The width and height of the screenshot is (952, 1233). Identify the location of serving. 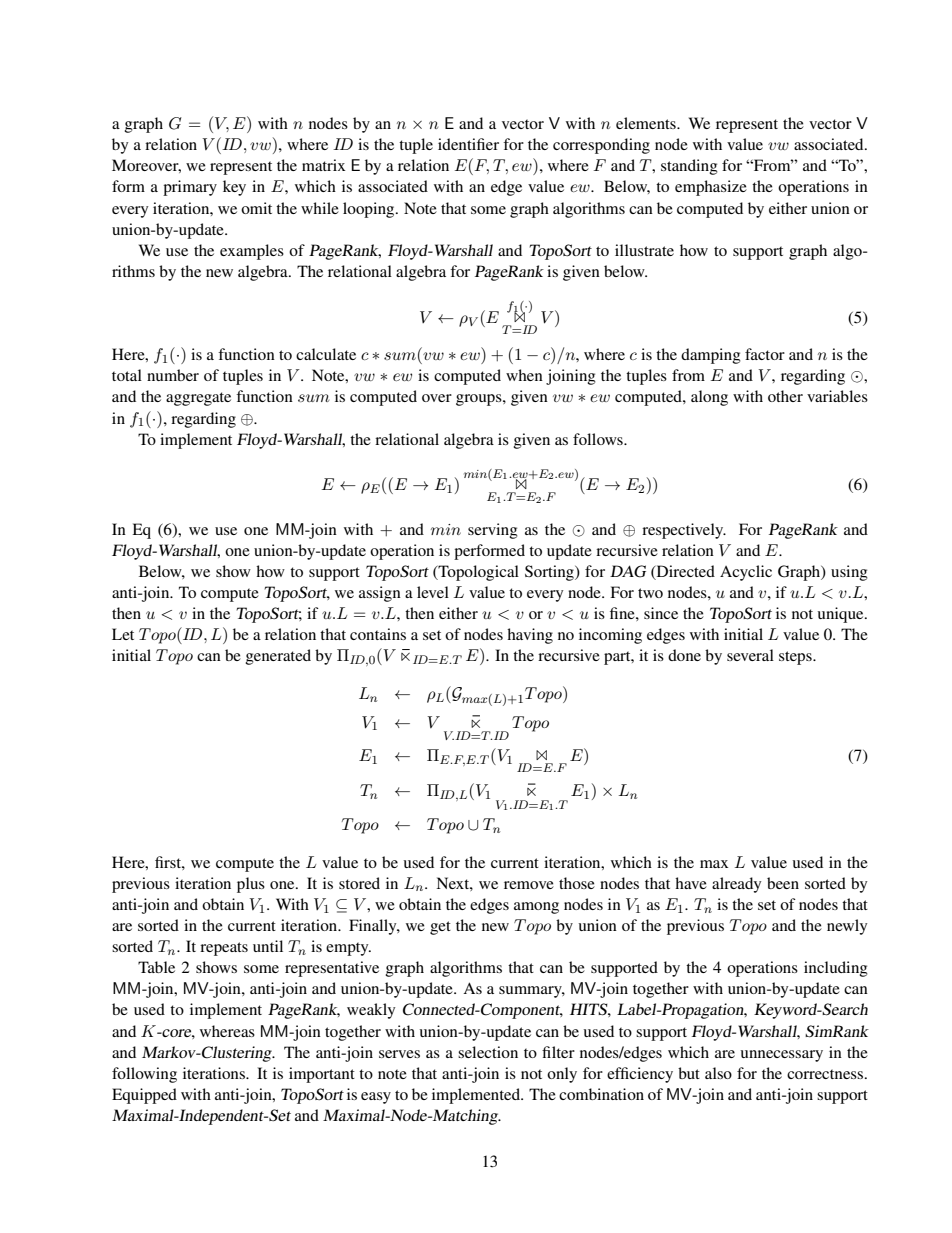
(493, 531).
